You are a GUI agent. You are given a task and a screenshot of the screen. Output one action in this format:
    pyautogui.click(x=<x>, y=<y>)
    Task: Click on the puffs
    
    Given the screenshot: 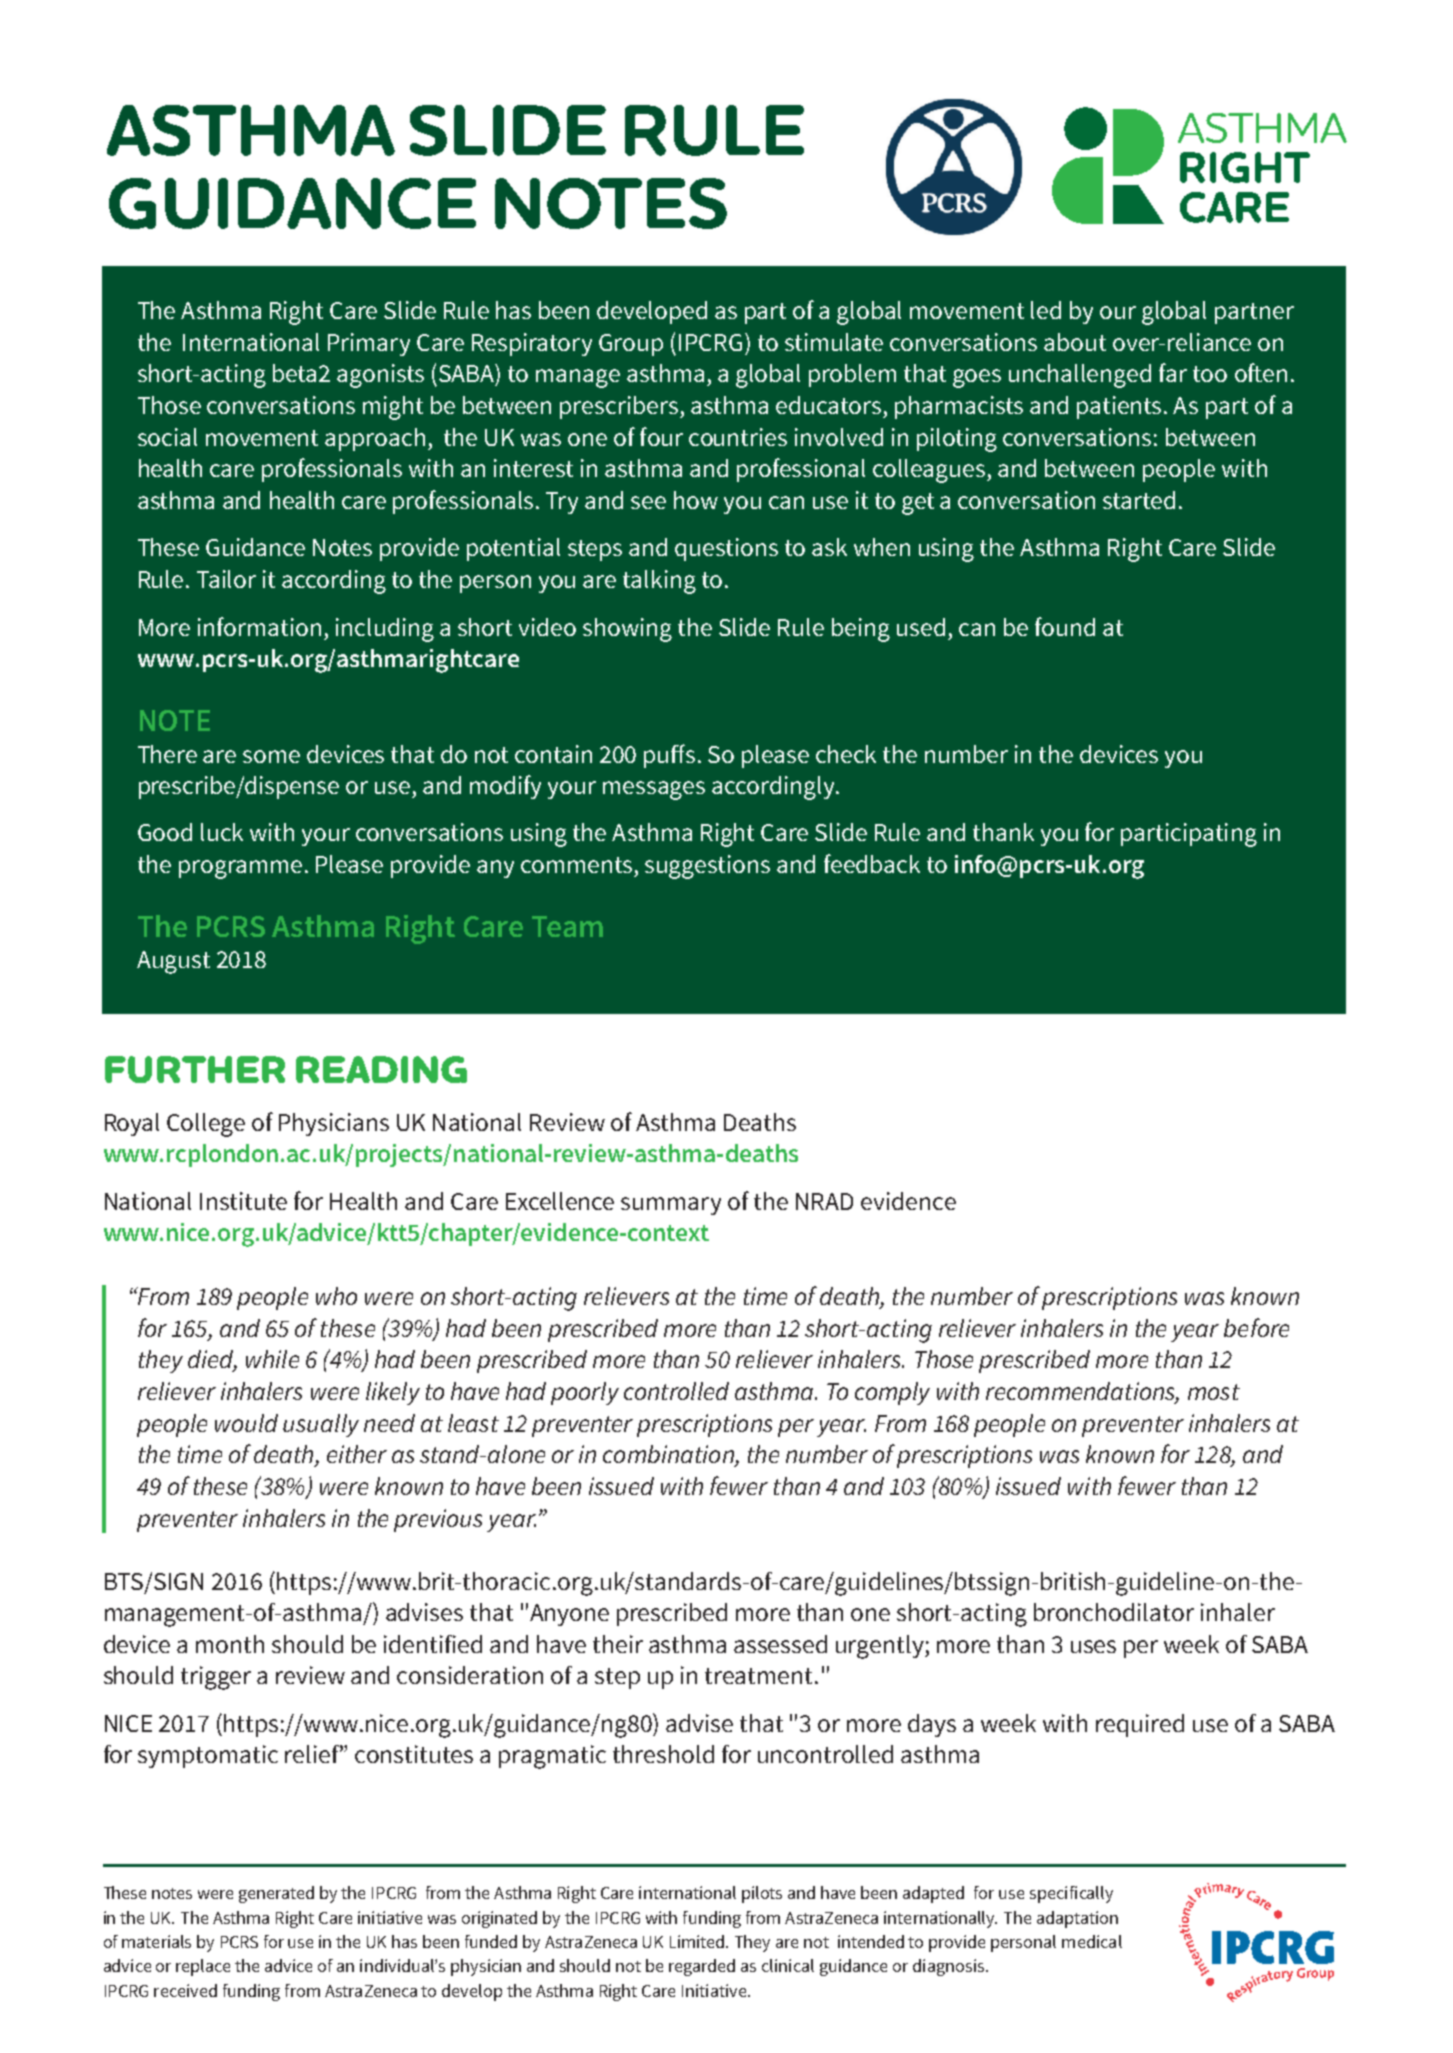 What is the action you would take?
    pyautogui.click(x=671, y=756)
